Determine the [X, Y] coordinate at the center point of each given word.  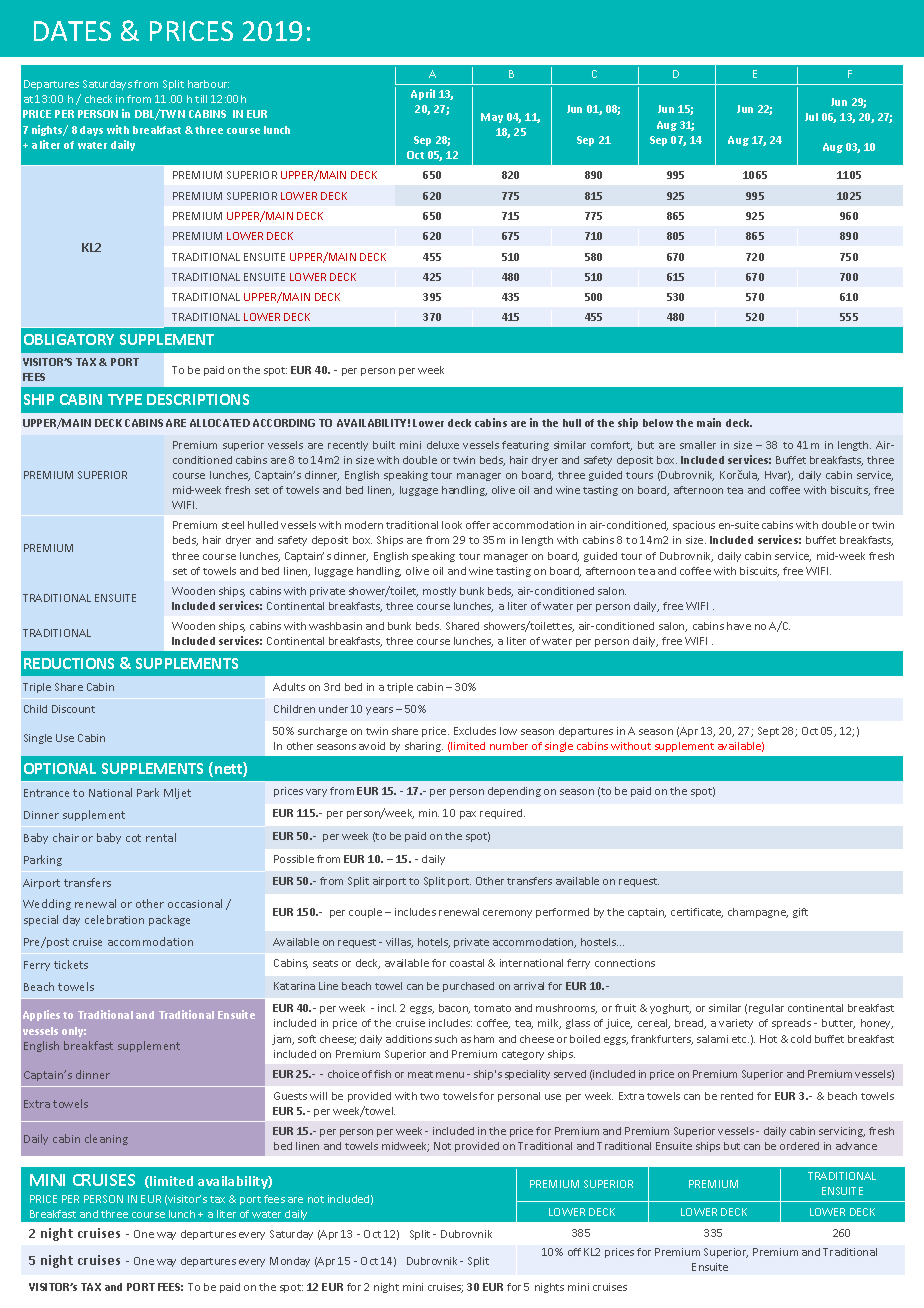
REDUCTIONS [69, 663]
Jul [811, 117]
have [739, 626]
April [423, 94]
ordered [799, 1146]
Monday [290, 1262]
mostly [439, 592]
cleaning [106, 1139]
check [98, 99]
